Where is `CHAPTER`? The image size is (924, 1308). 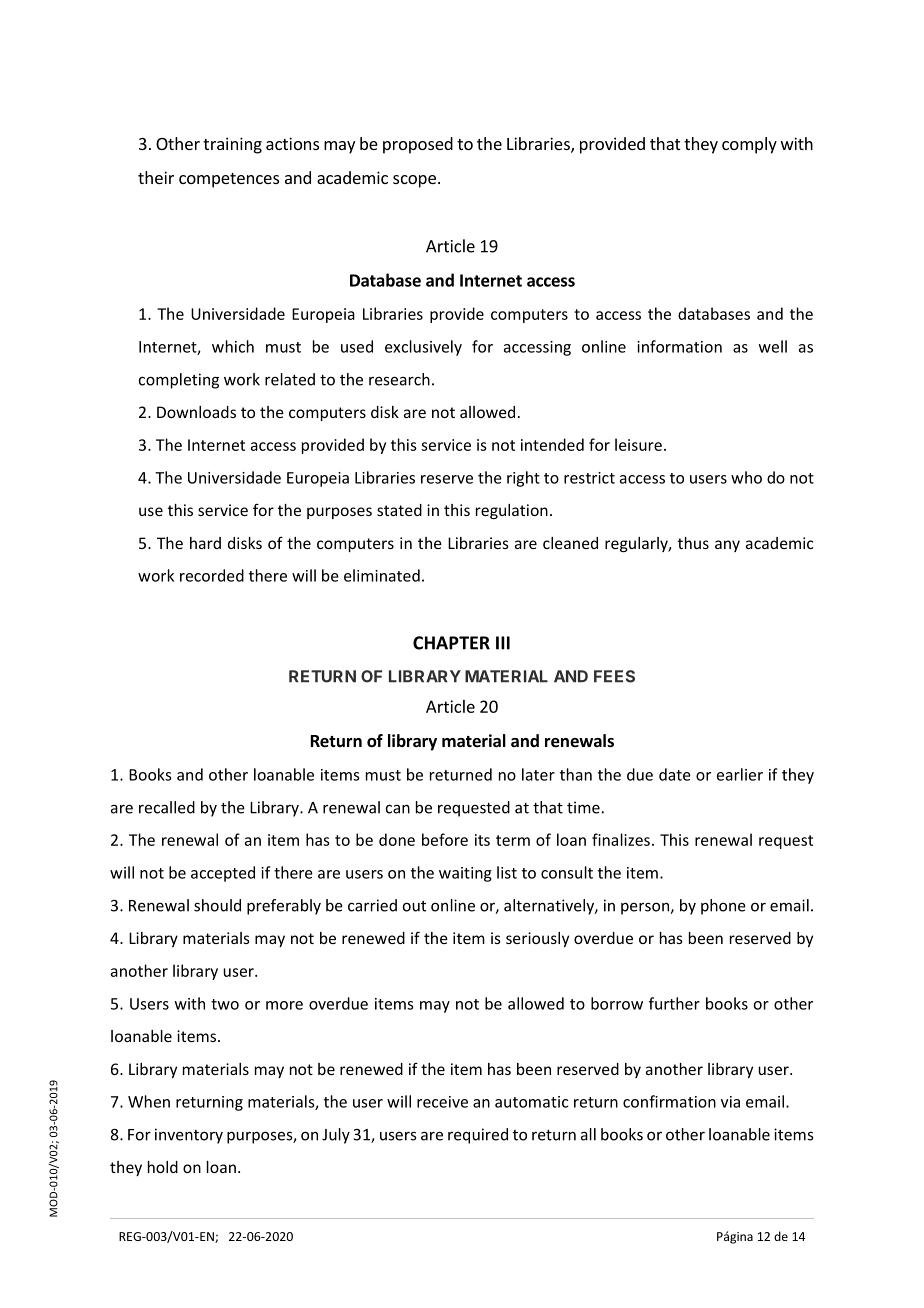
CHAPTER is located at coordinates (451, 643).
